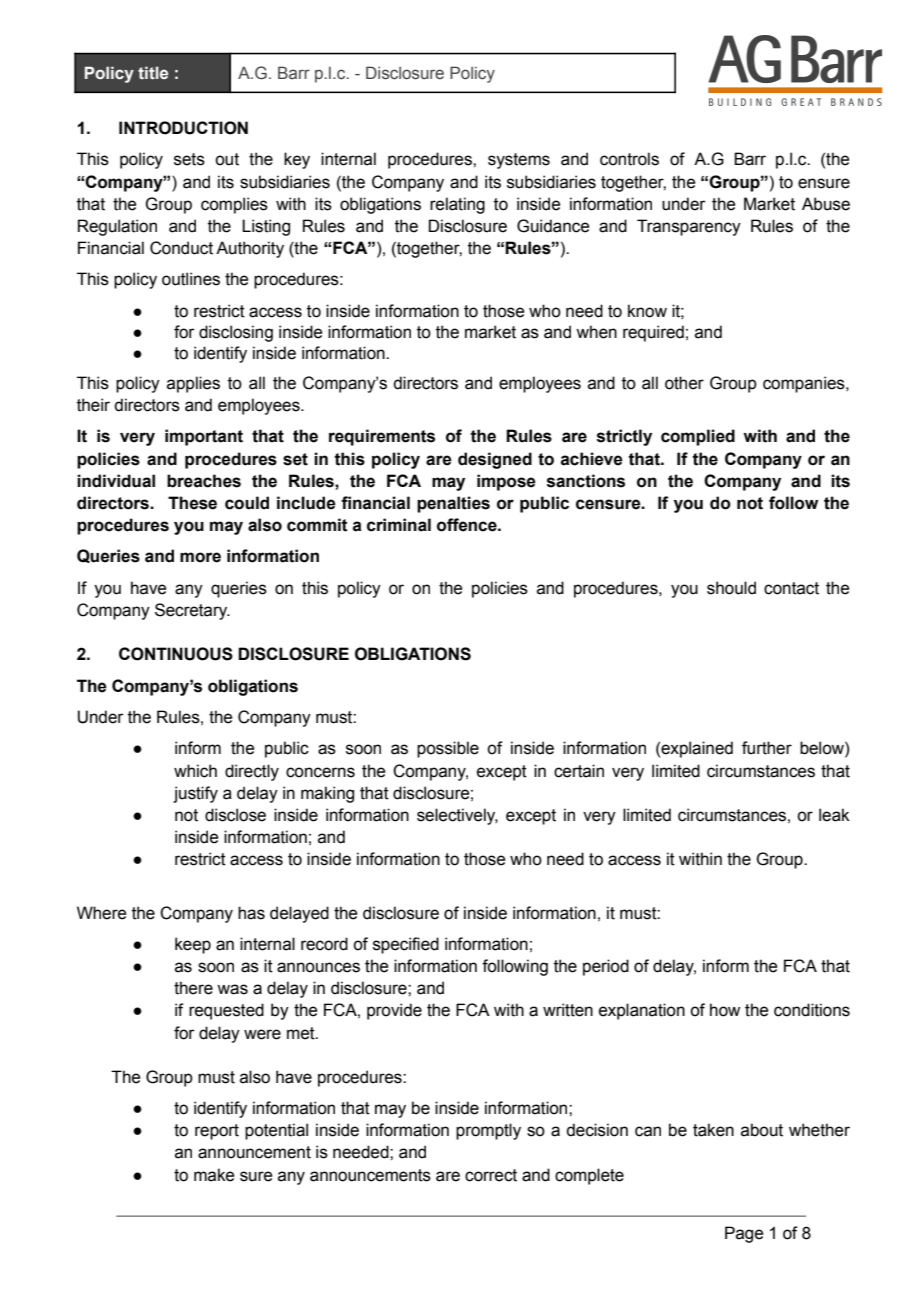 The height and width of the screenshot is (1307, 924). What do you see at coordinates (519, 161) in the screenshot?
I see `systems` at bounding box center [519, 161].
